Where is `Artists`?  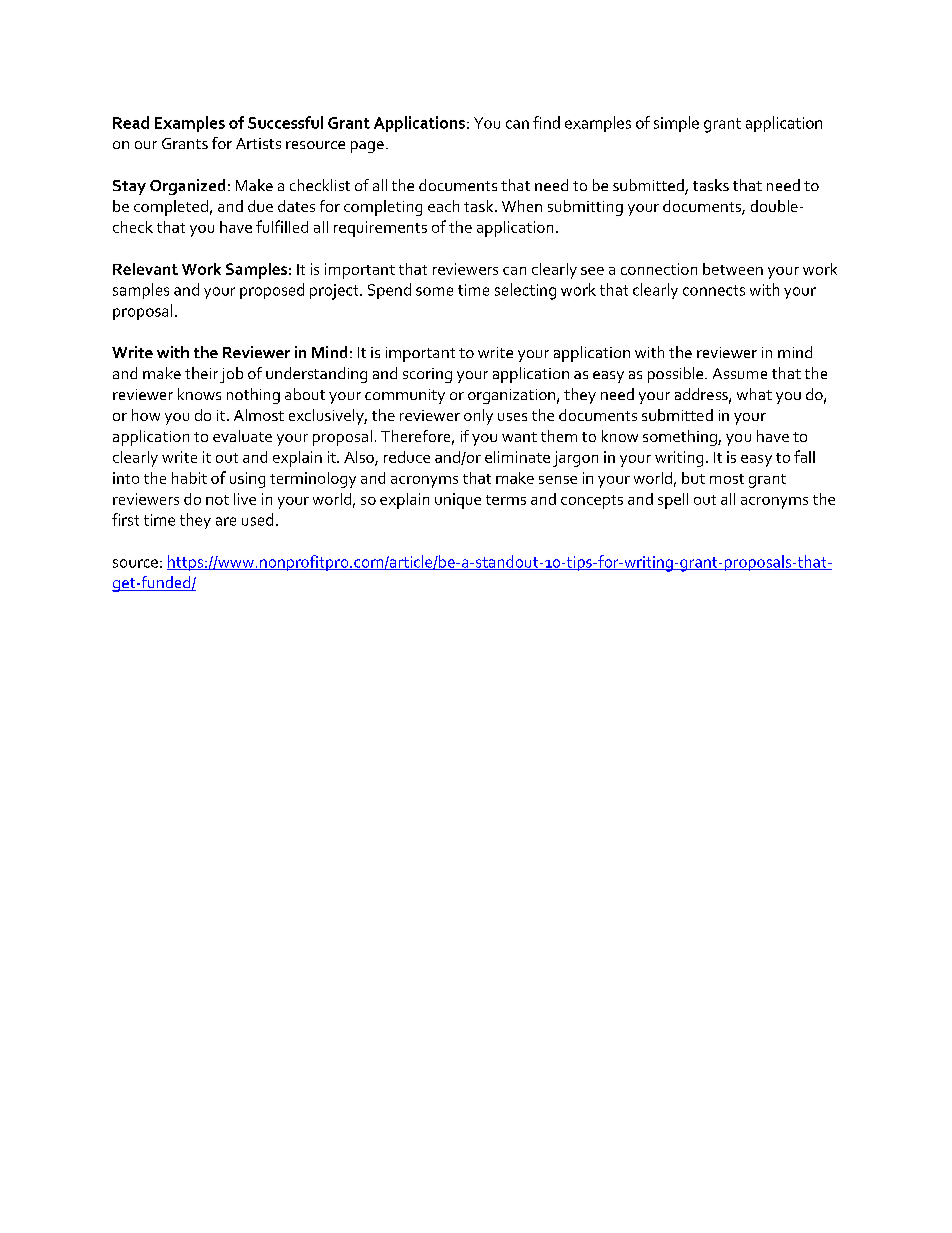 Artists is located at coordinates (258, 143).
